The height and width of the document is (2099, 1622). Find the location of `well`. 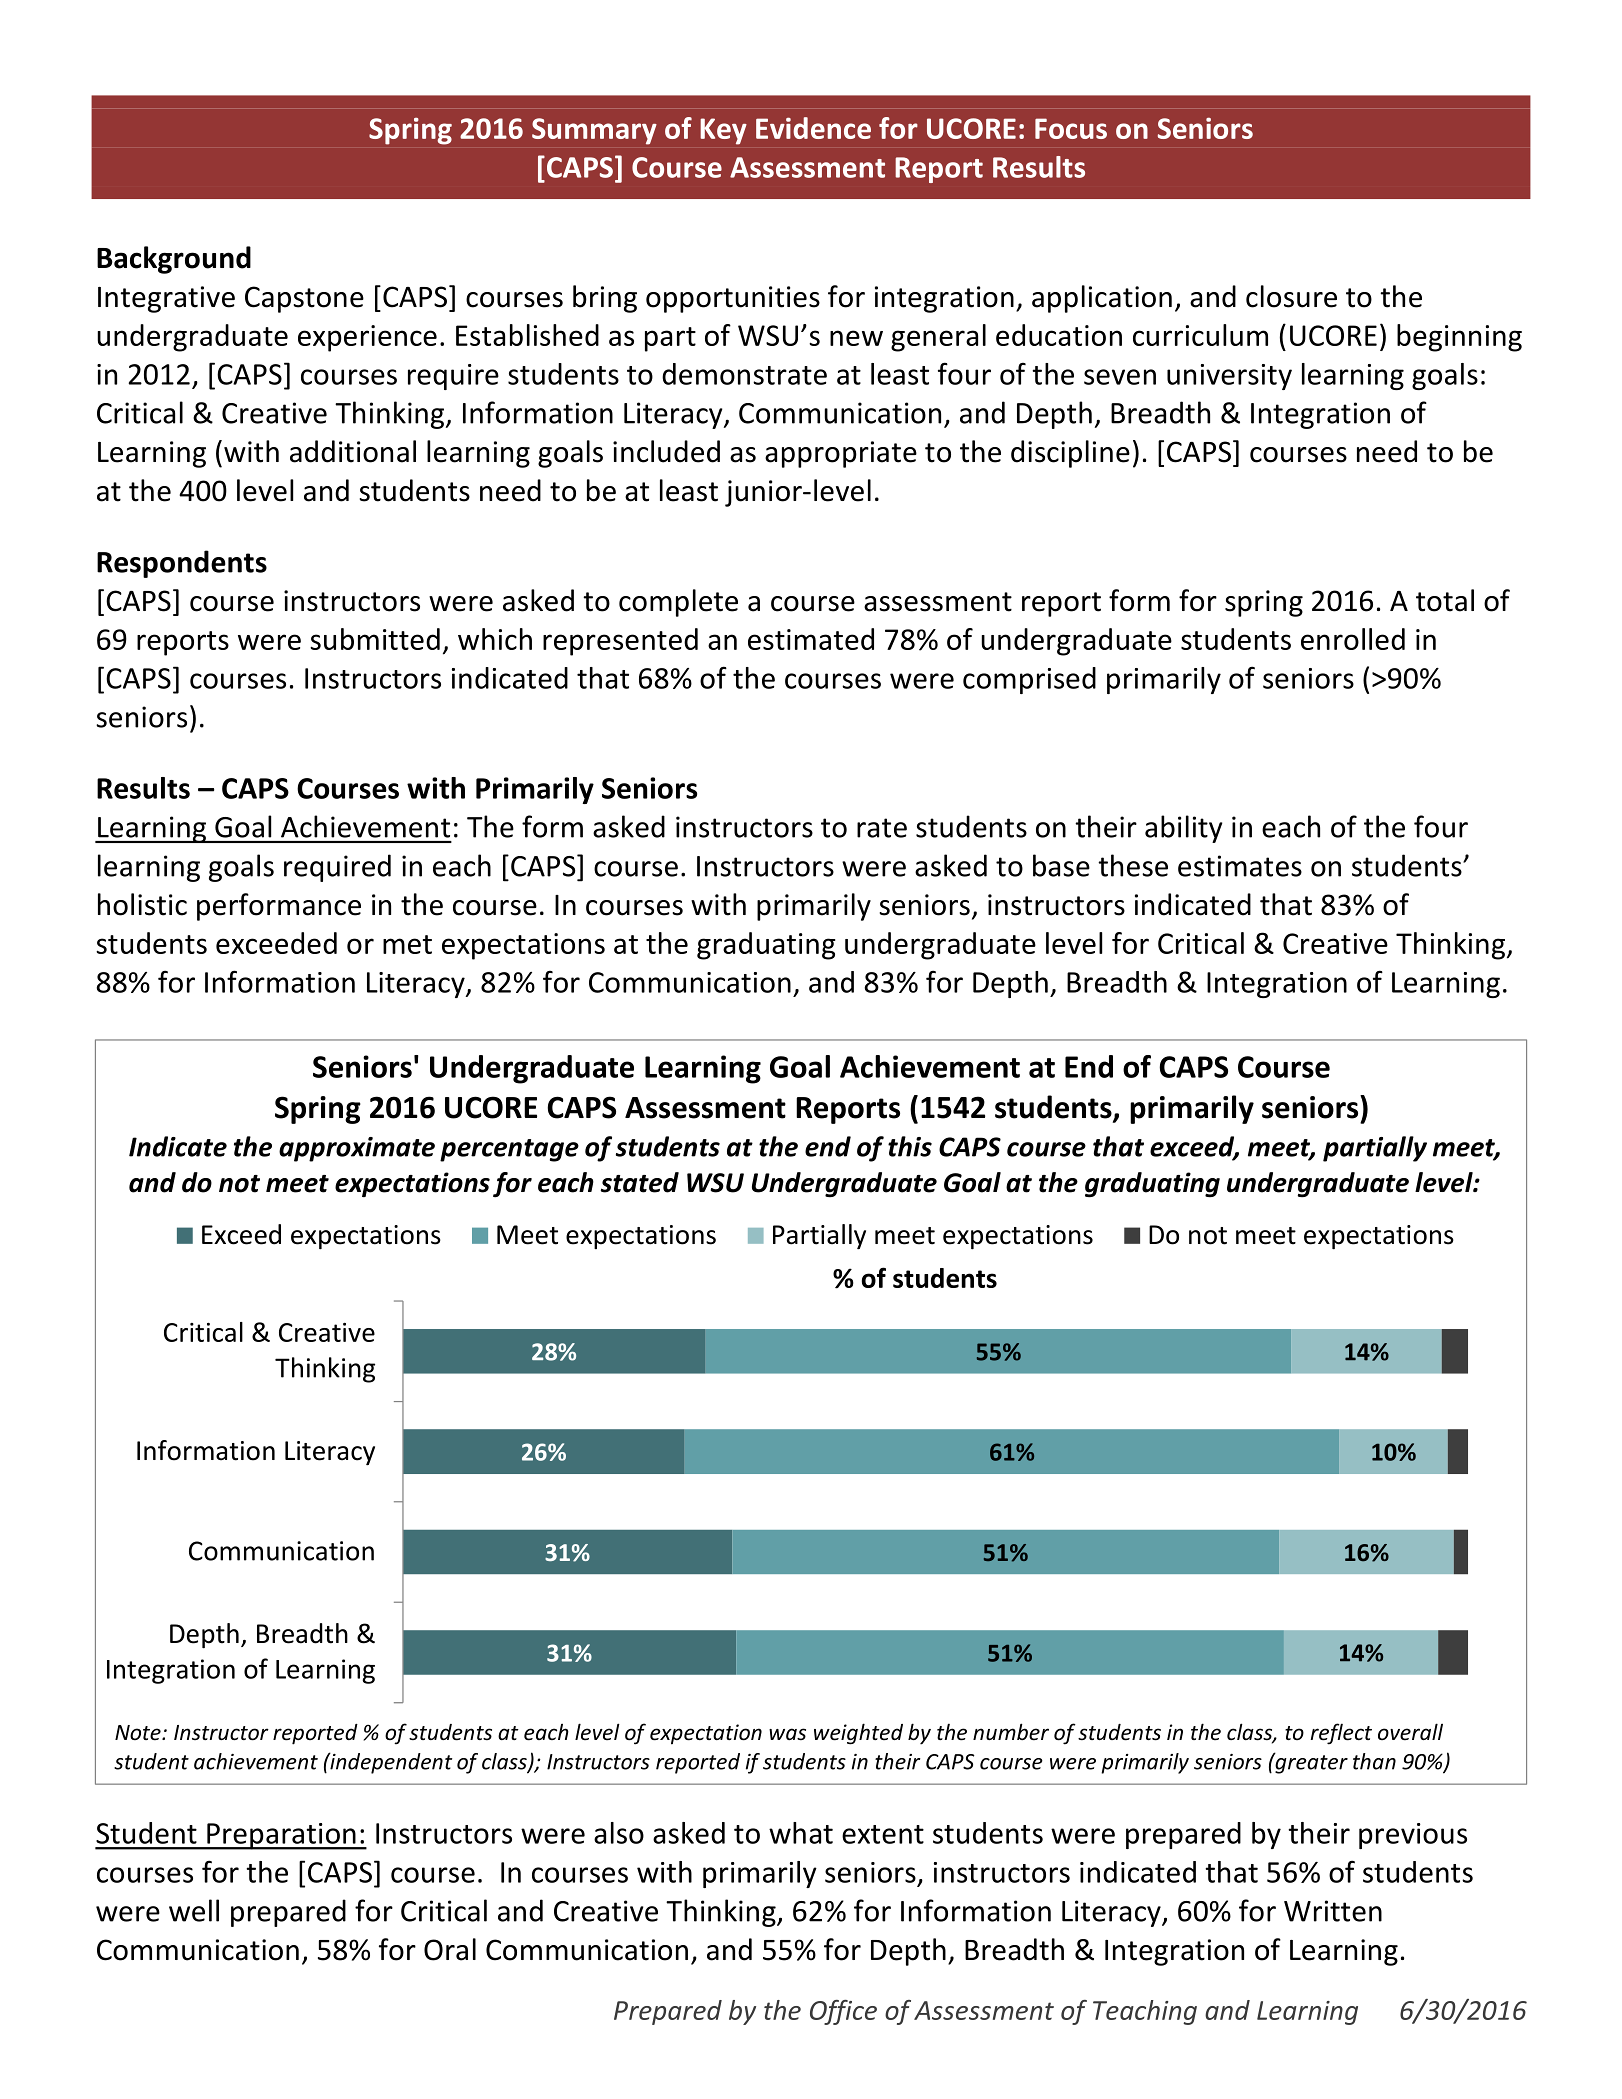

well is located at coordinates (194, 1910).
